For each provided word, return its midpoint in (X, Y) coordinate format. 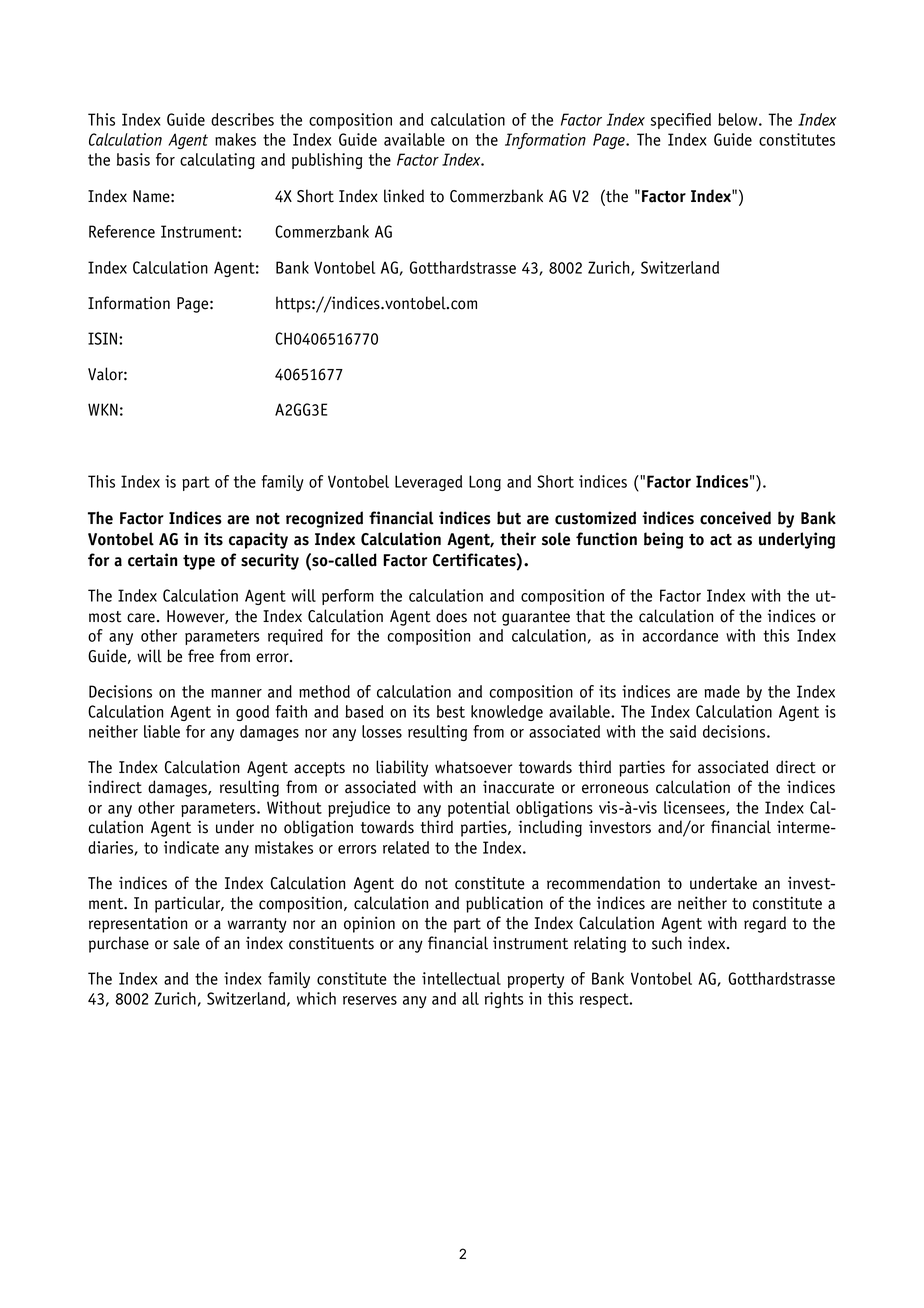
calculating (217, 161)
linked (404, 196)
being (663, 540)
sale (186, 943)
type (199, 562)
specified (681, 121)
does (451, 616)
